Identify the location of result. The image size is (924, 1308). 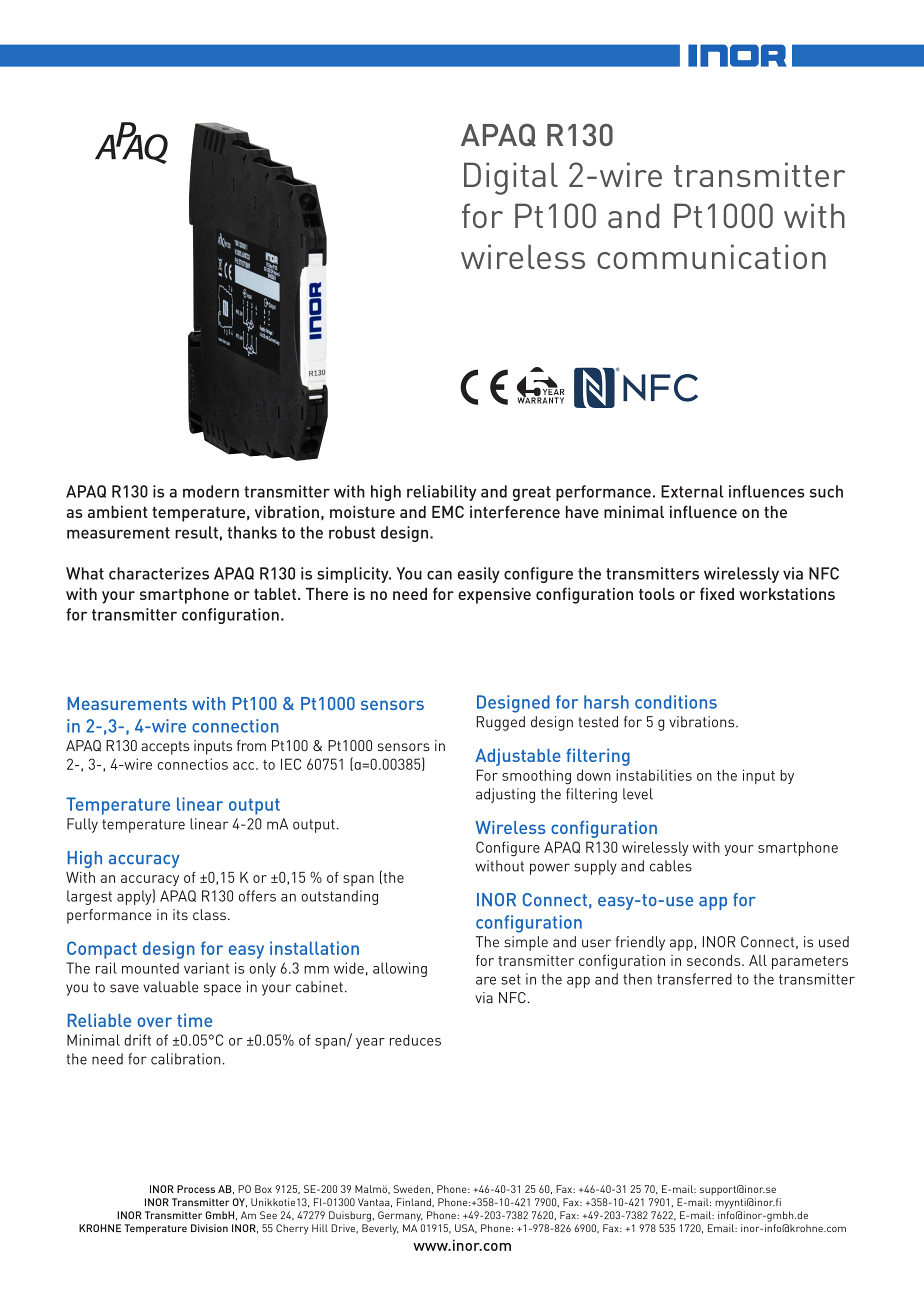
(196, 532).
